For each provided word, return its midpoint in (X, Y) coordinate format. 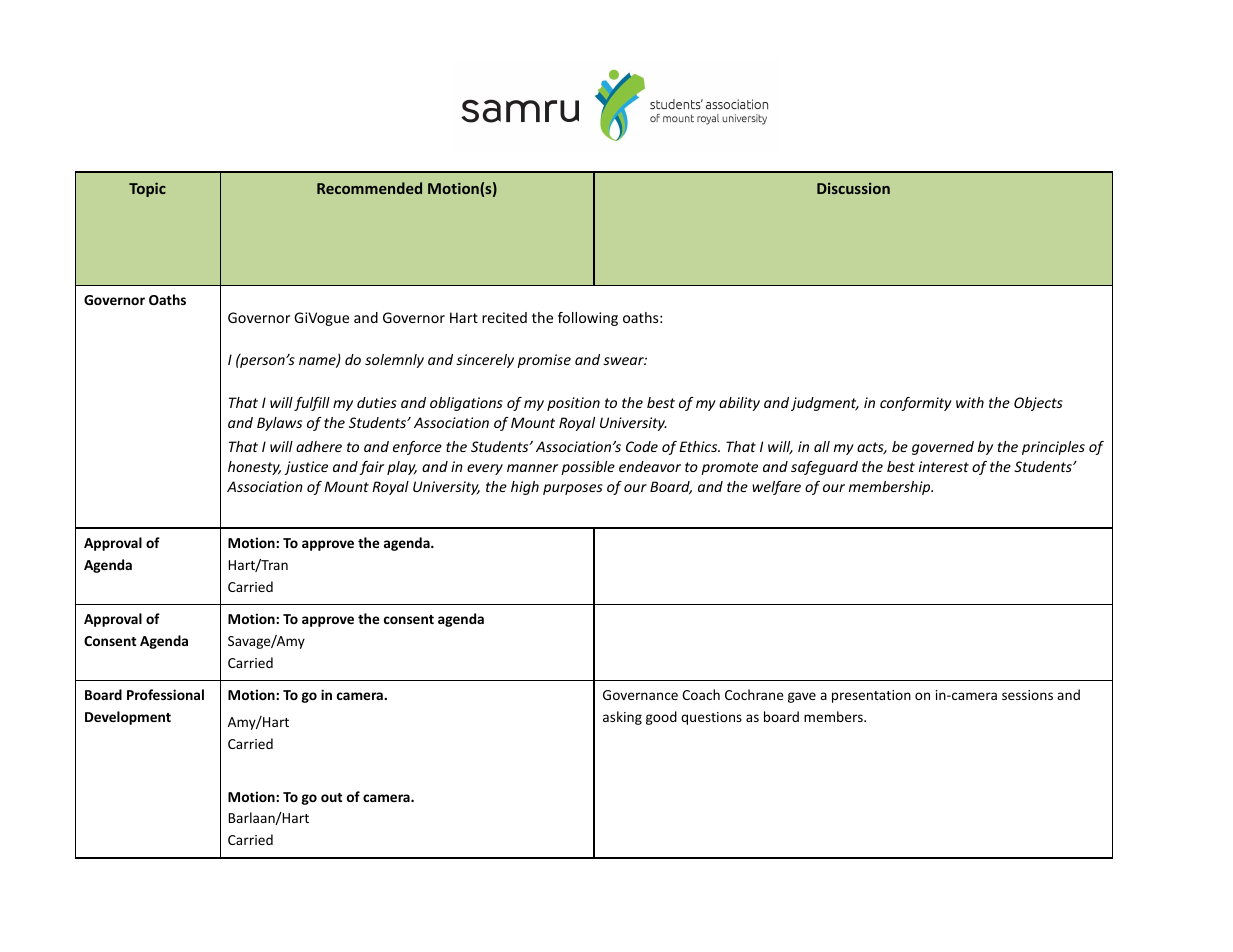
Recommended (369, 188)
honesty (254, 468)
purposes (573, 489)
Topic (147, 189)
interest (944, 466)
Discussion (853, 188)
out (332, 797)
